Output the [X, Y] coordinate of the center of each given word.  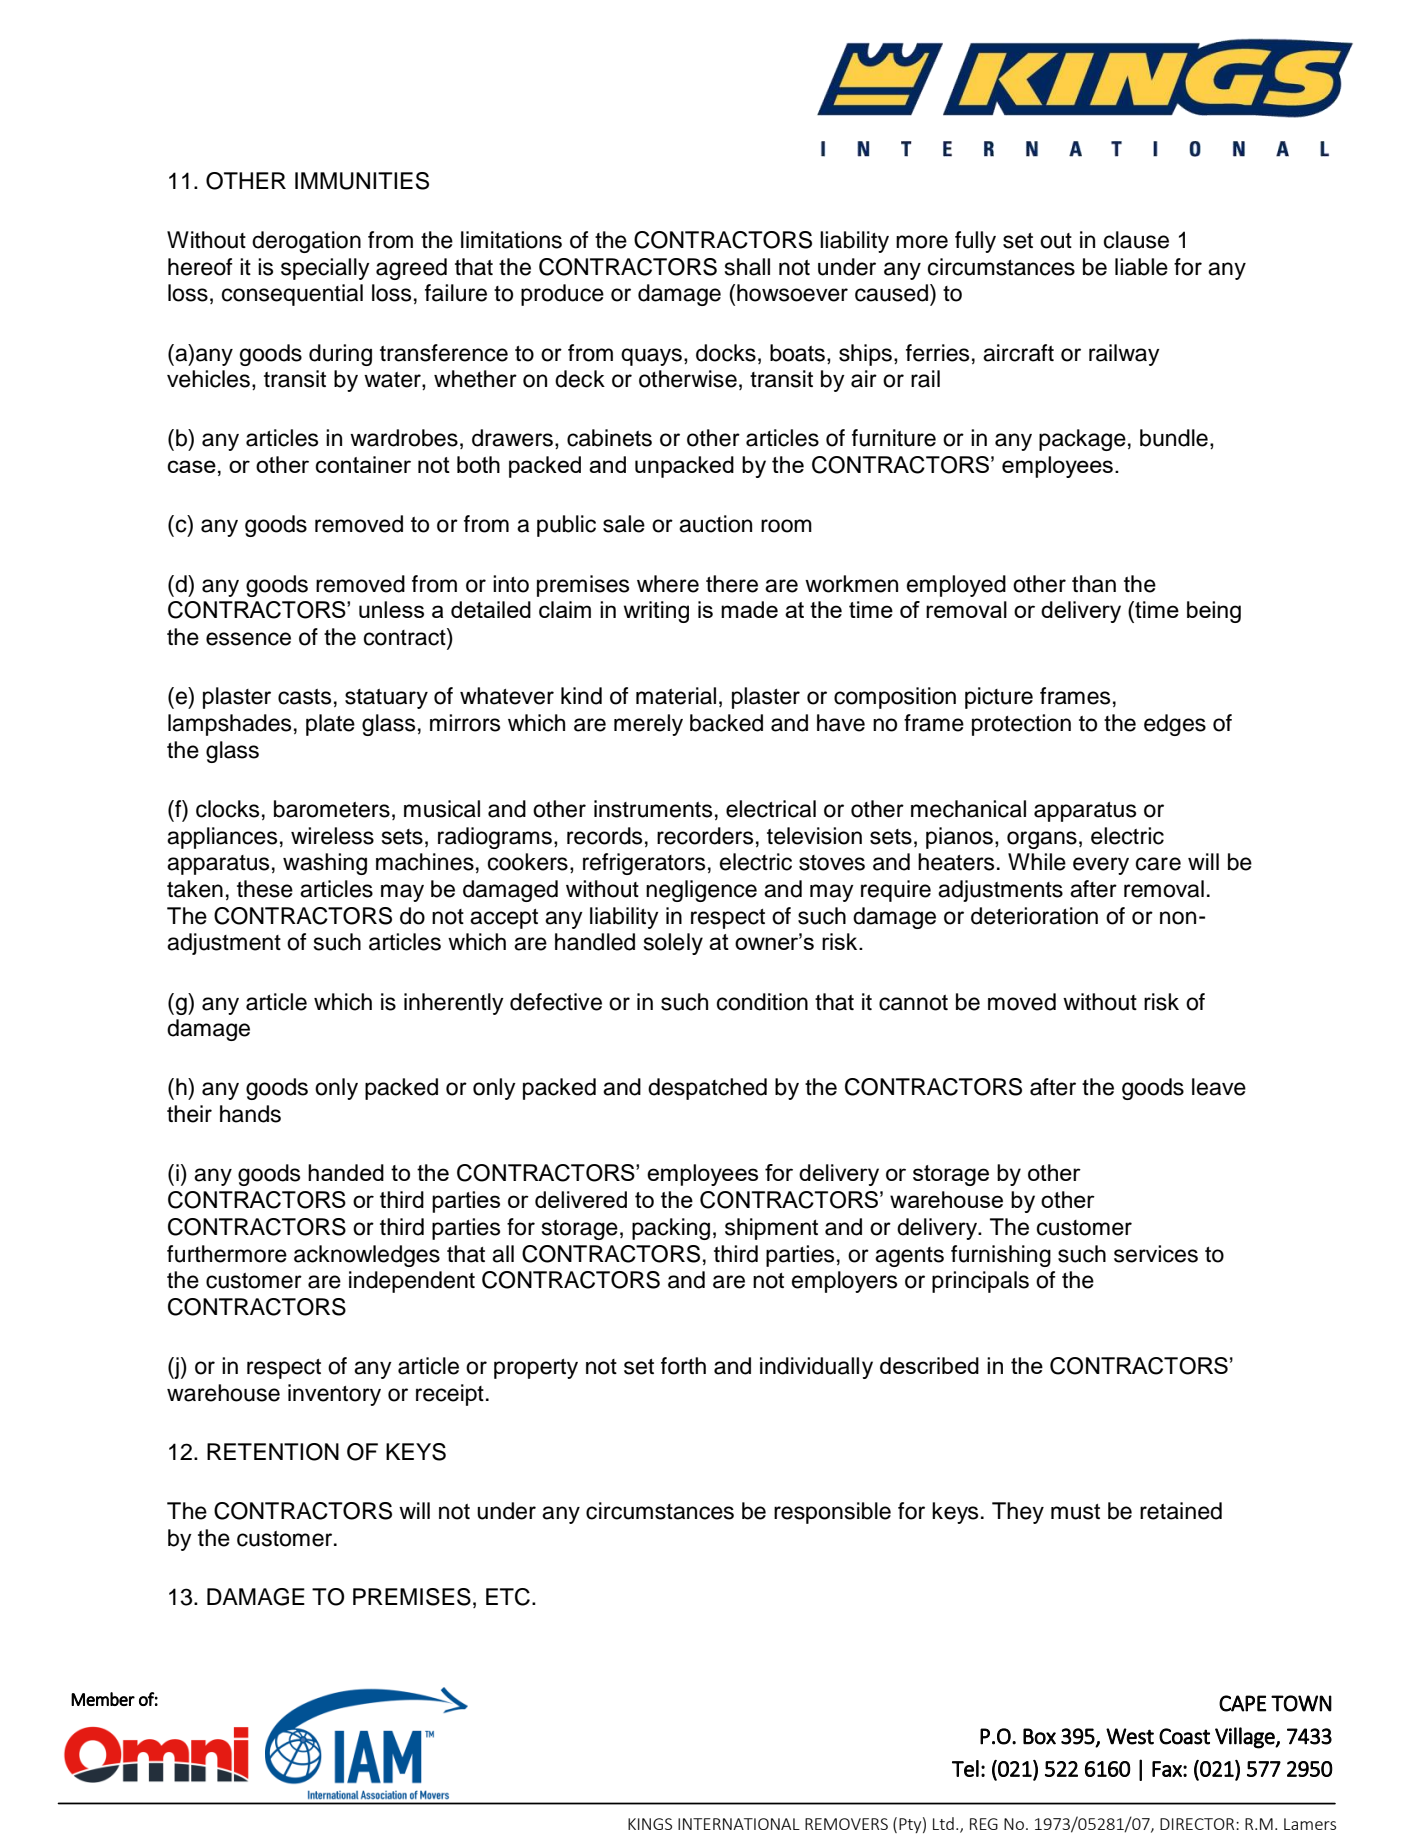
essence [248, 639]
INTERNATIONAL [739, 1824]
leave [1219, 1087]
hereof [200, 267]
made [749, 609]
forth [683, 1366]
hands [250, 1114]
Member [103, 1699]
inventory [334, 1395]
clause [1136, 240]
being [1214, 612]
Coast [1184, 1736]
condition [762, 1002]
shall [747, 267]
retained [1181, 1511]
